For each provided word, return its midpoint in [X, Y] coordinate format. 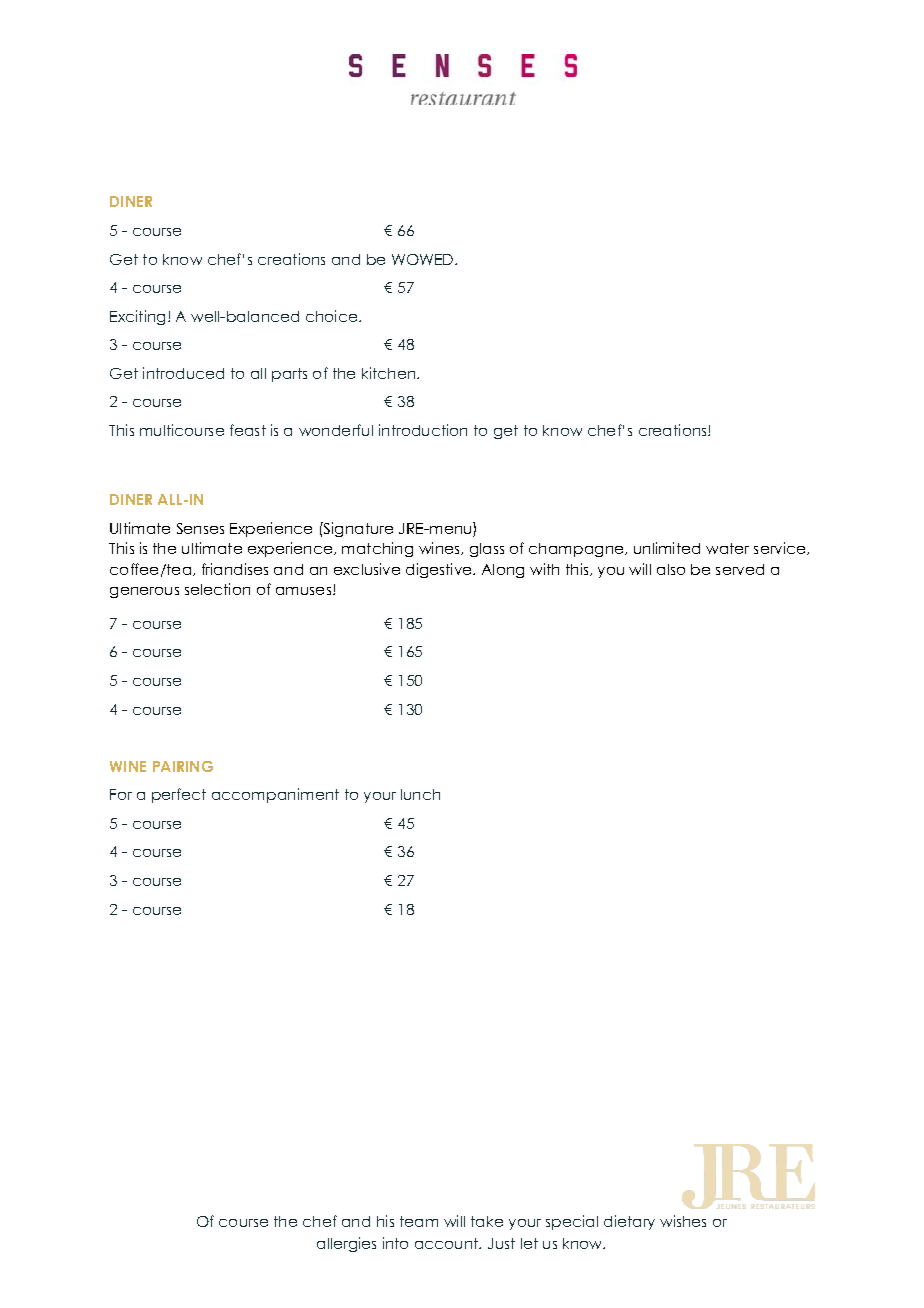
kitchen [390, 373]
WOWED [424, 259]
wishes [683, 1221]
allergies [346, 1244]
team [419, 1221]
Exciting [139, 317]
